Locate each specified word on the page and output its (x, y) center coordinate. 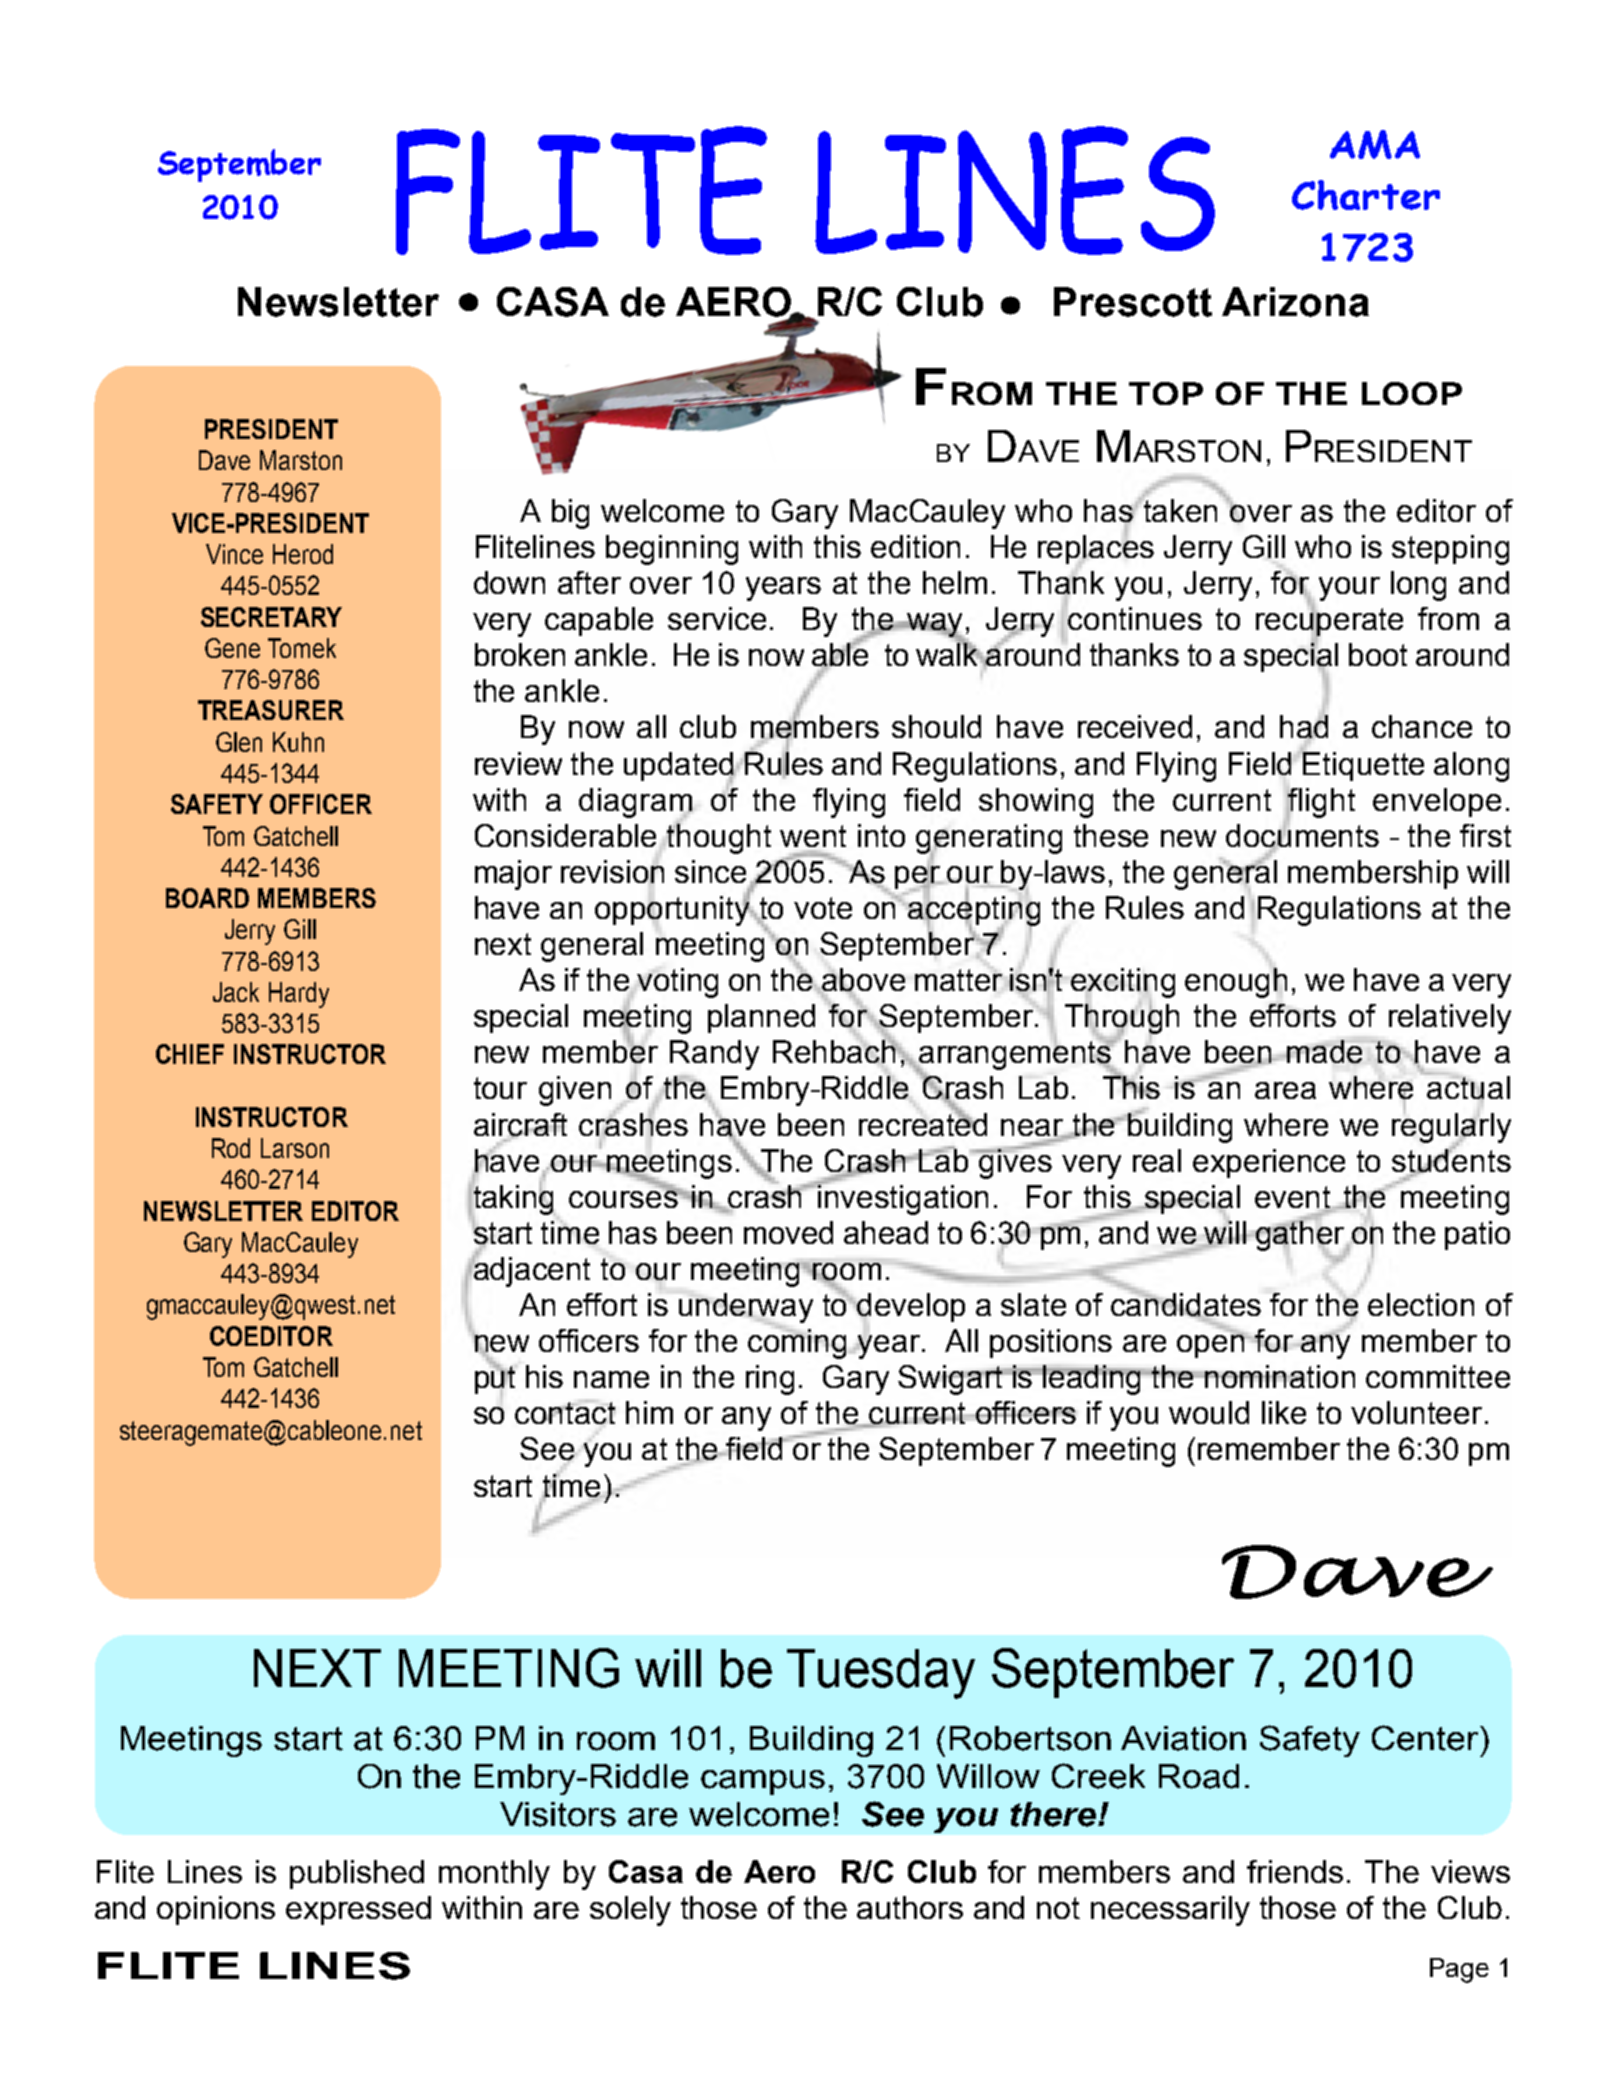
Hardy (299, 995)
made (1324, 1051)
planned (761, 1018)
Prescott (1133, 302)
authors (910, 1907)
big (570, 514)
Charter (1366, 195)
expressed (358, 1910)
